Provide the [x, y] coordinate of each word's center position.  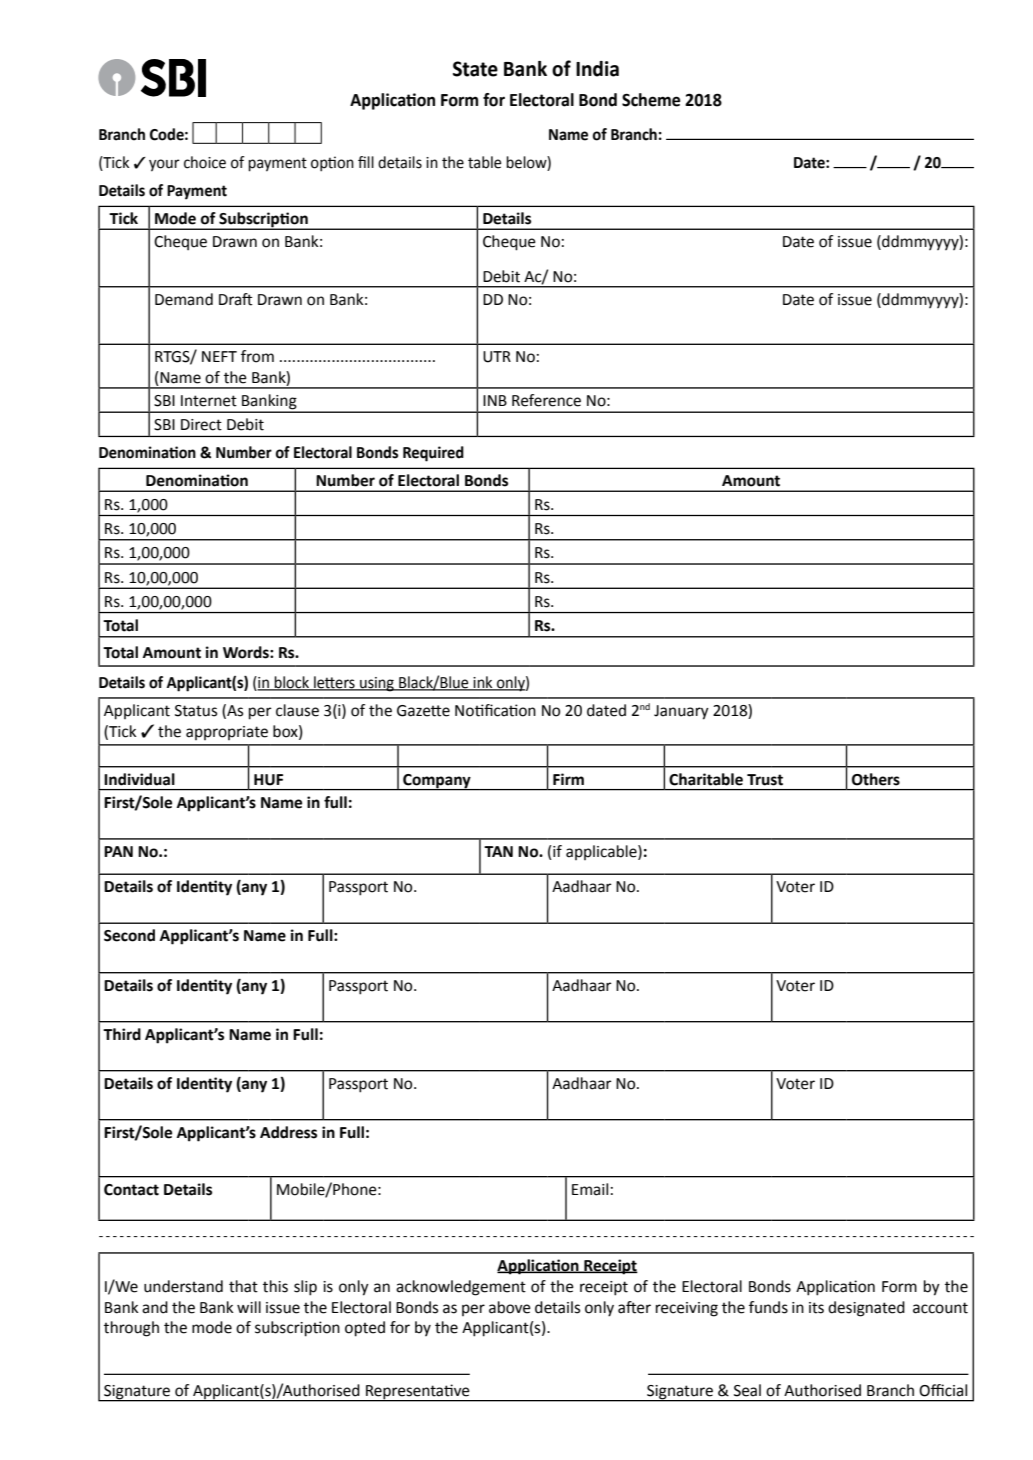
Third [122, 1034]
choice [205, 162]
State [475, 69]
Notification [495, 710]
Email [590, 1189]
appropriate [227, 733]
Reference [546, 400]
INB [495, 400]
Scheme [651, 100]
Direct [201, 425]
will [249, 1307]
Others [876, 779]
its [816, 1308]
